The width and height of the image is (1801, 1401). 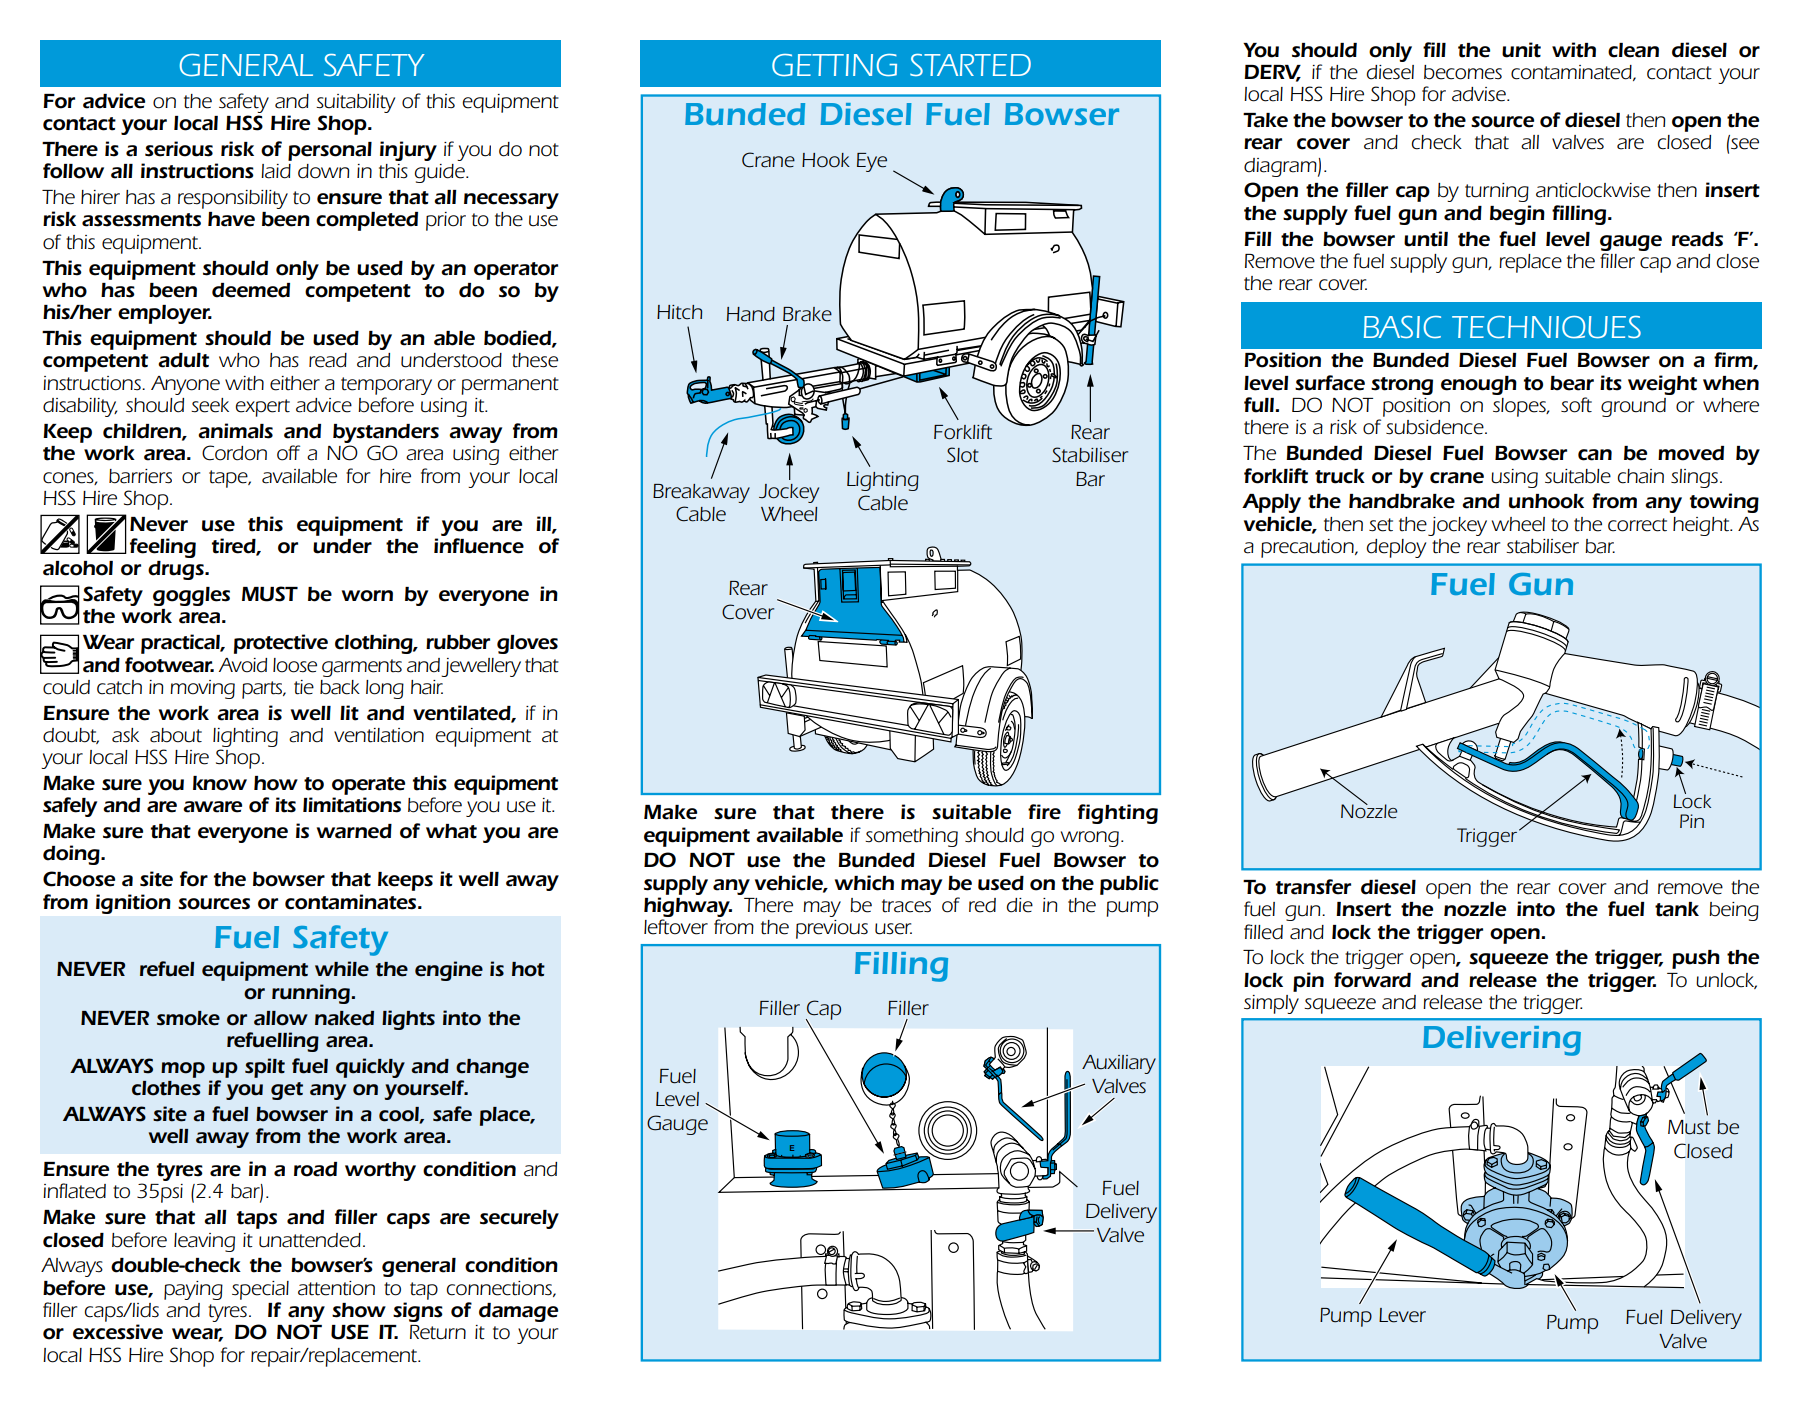 What do you see at coordinates (963, 455) in the image?
I see `Slot` at bounding box center [963, 455].
